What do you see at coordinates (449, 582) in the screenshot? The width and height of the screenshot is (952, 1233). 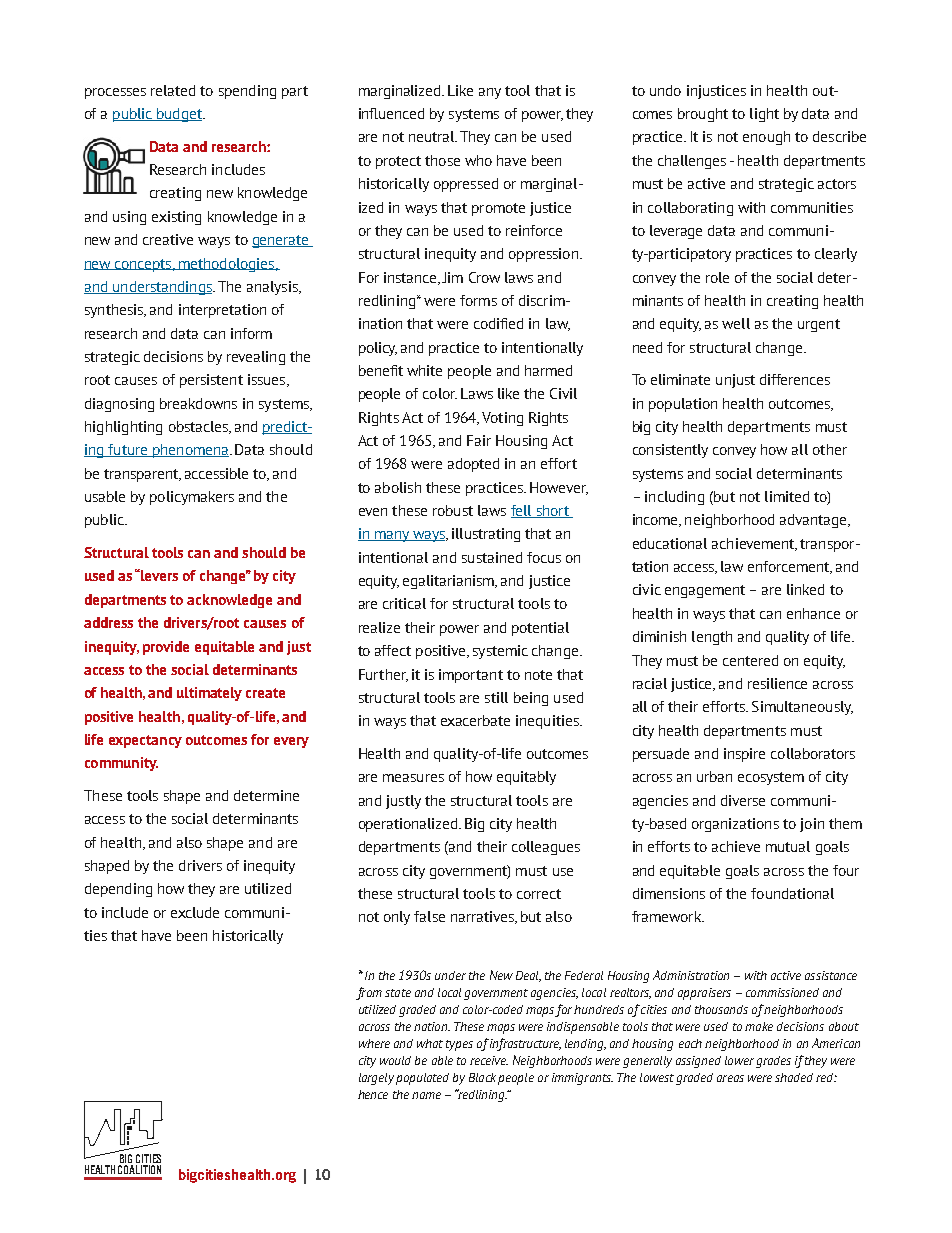 I see `egalitarianism` at bounding box center [449, 582].
